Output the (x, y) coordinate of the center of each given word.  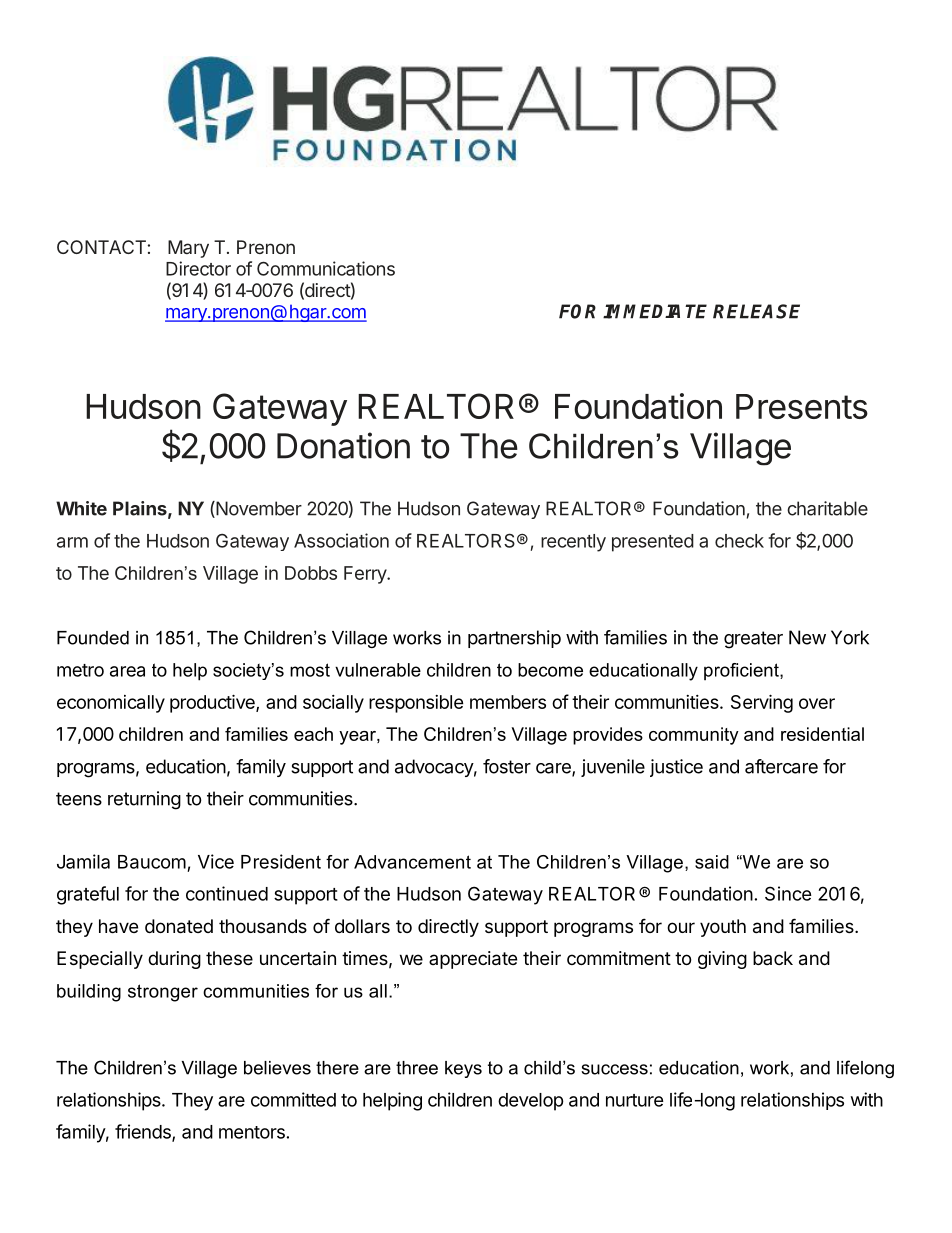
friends (144, 1132)
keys (463, 1069)
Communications (326, 268)
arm (72, 542)
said (712, 862)
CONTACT (101, 247)
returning (144, 800)
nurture (635, 1100)
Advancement (412, 862)
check (739, 541)
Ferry (366, 575)
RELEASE (756, 311)
